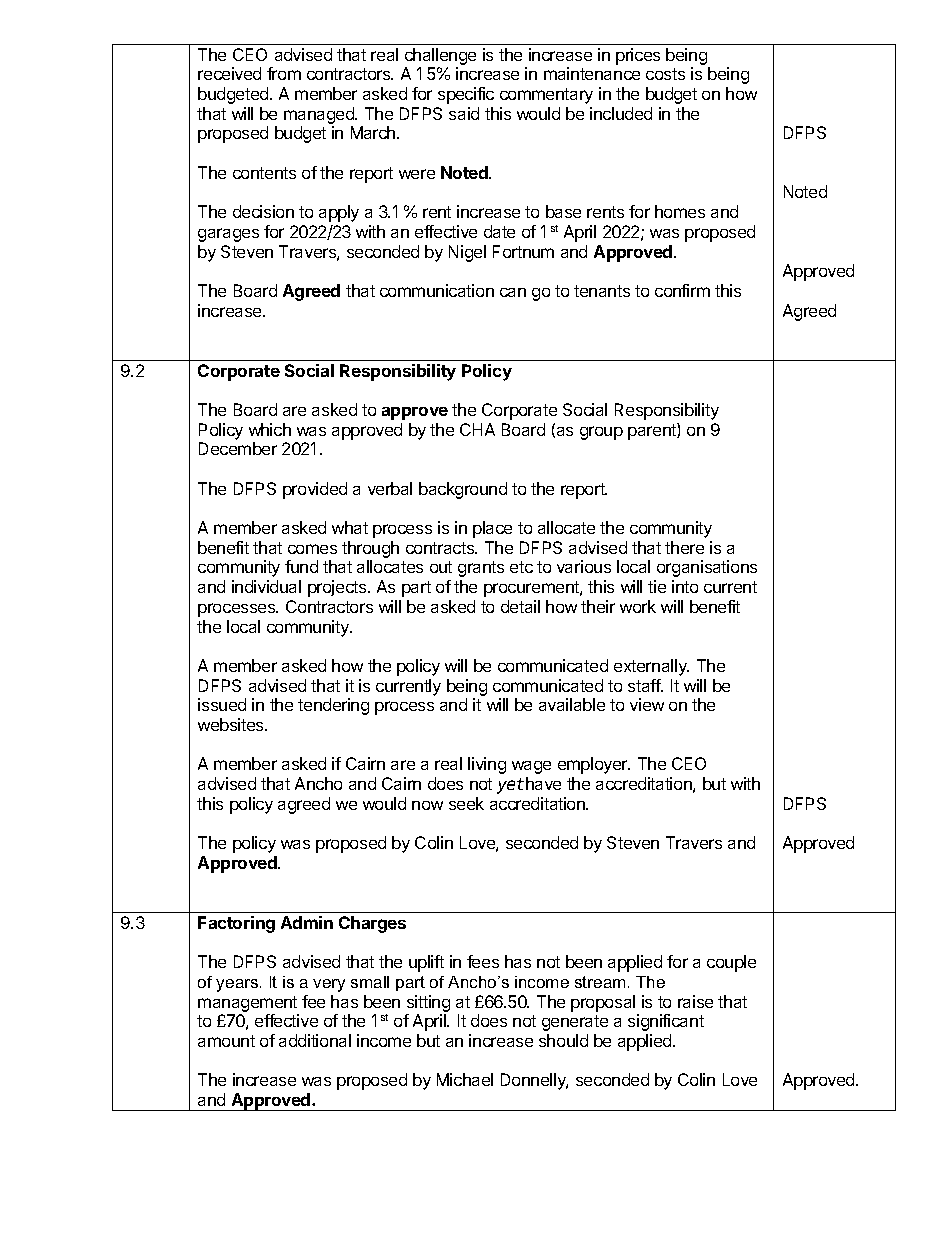  What do you see at coordinates (666, 1022) in the page?
I see `significant` at bounding box center [666, 1022].
